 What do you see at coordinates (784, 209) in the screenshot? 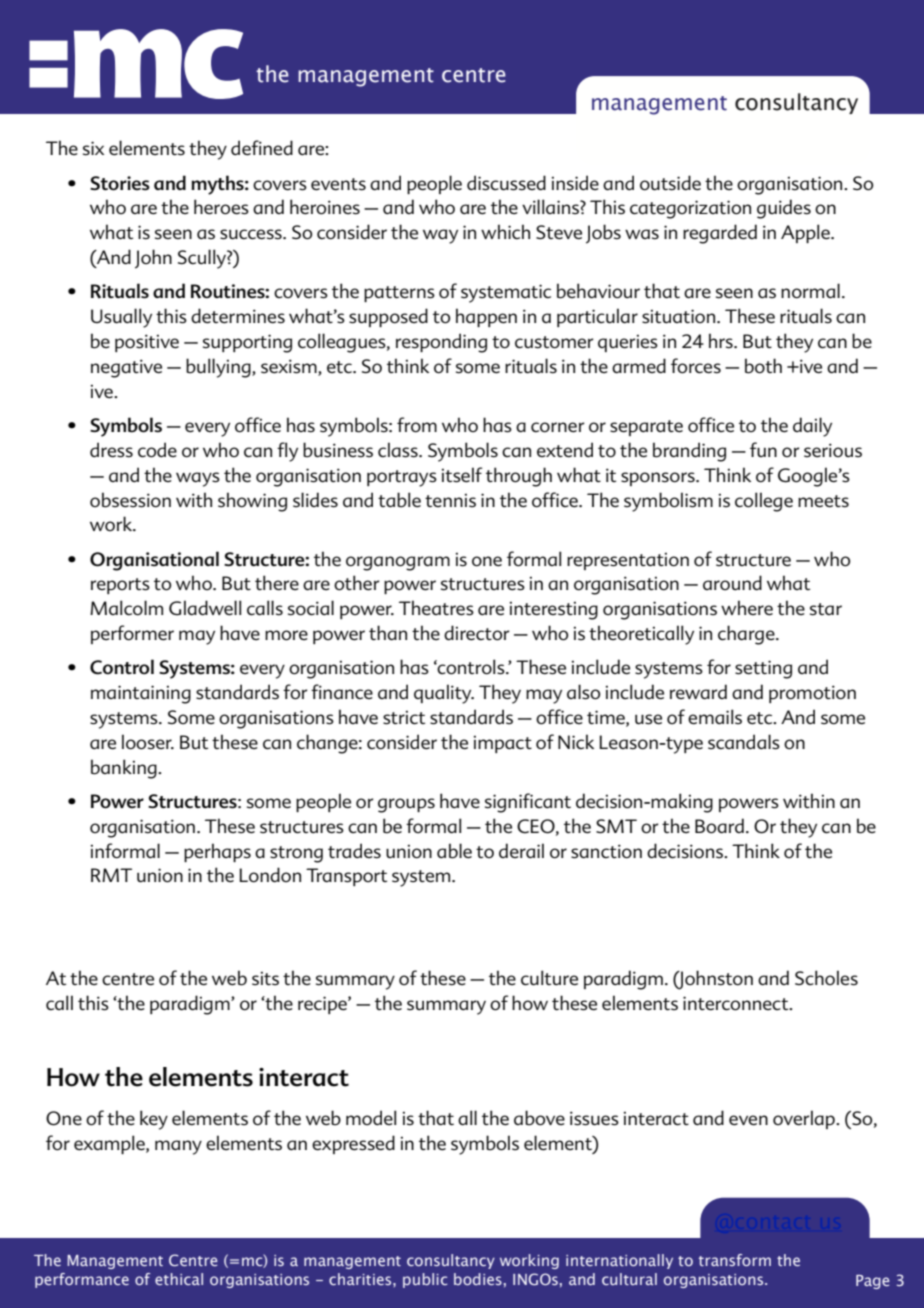
I see `guides` at bounding box center [784, 209].
